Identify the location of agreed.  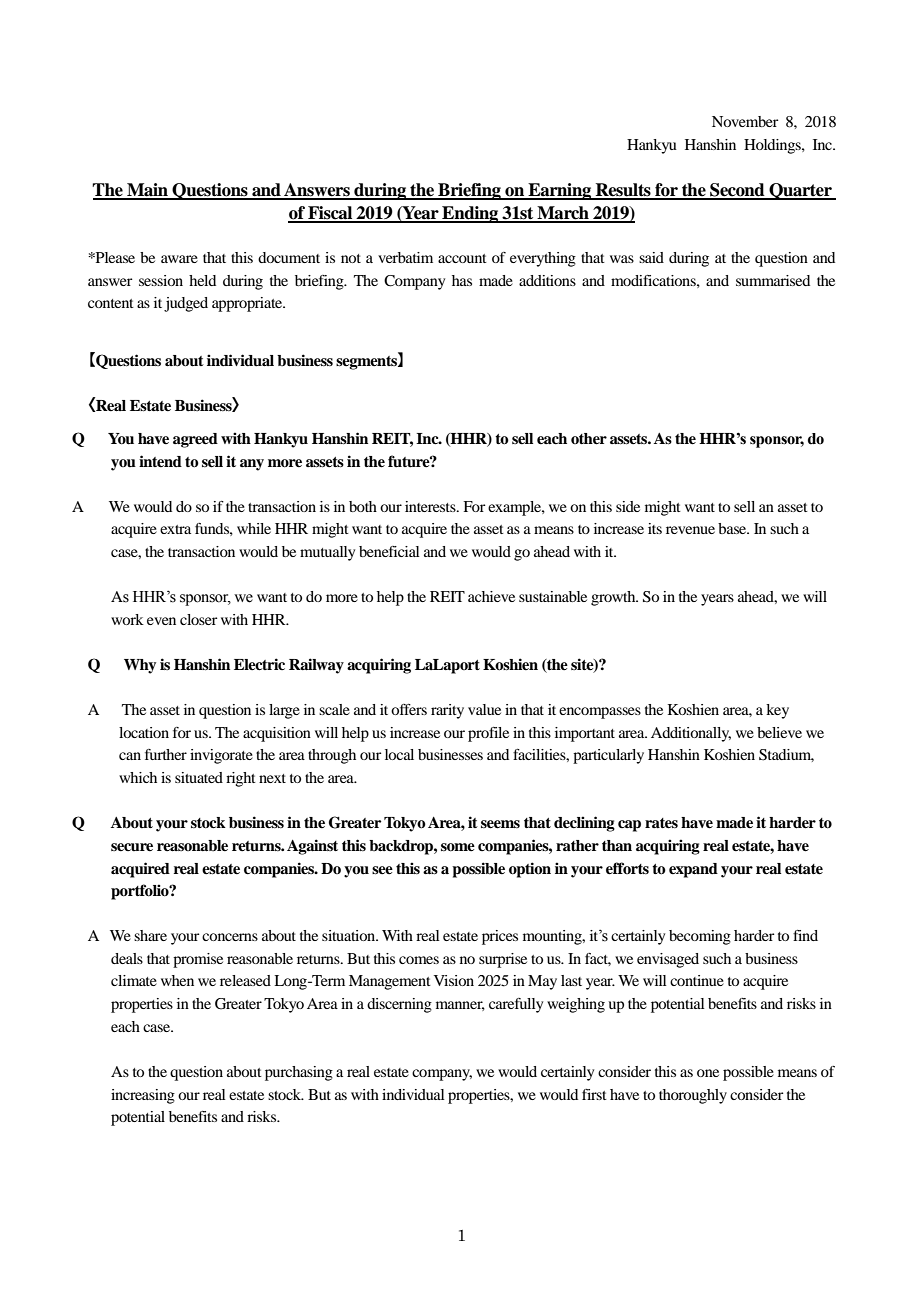
(195, 440).
